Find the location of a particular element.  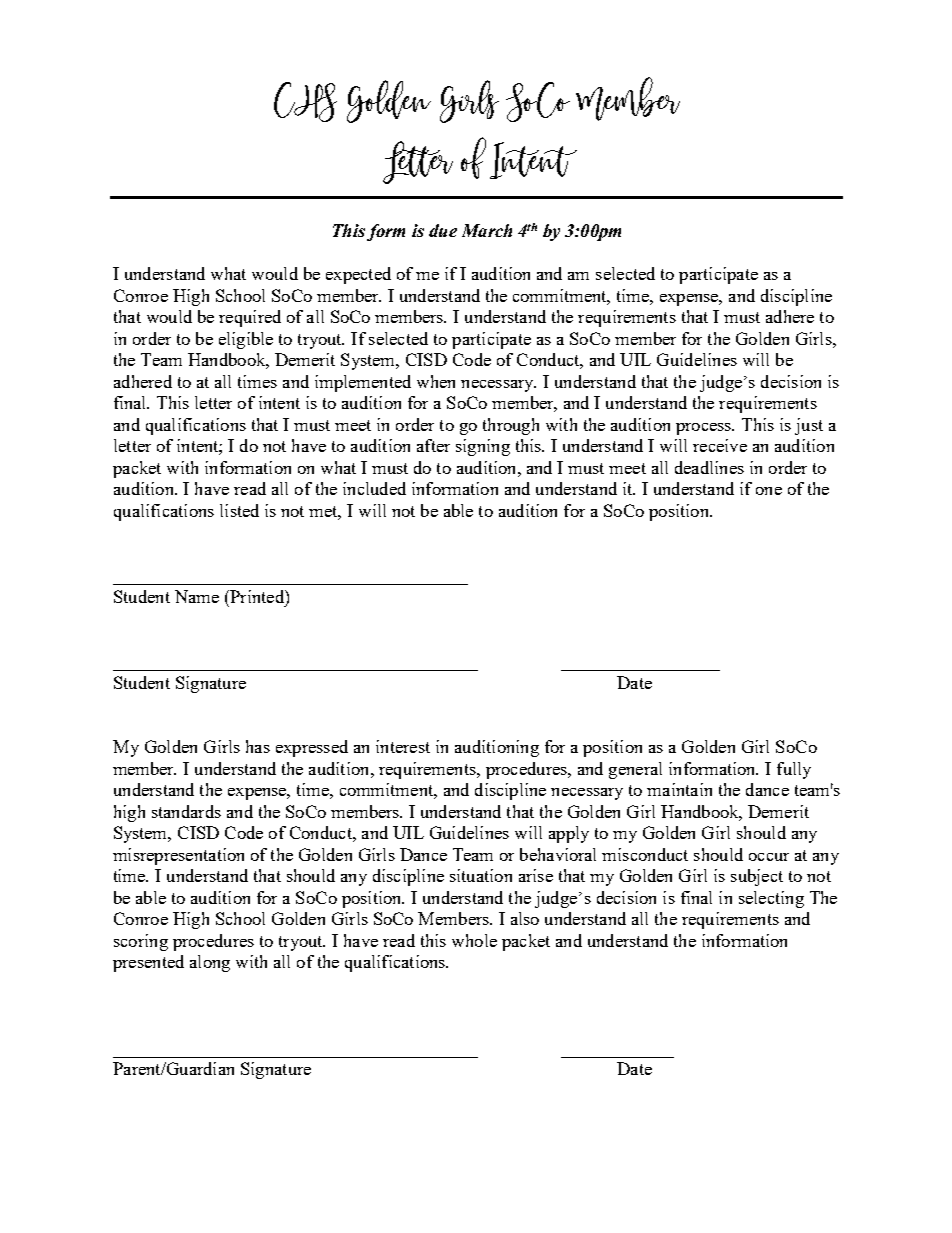

March is located at coordinates (487, 230).
